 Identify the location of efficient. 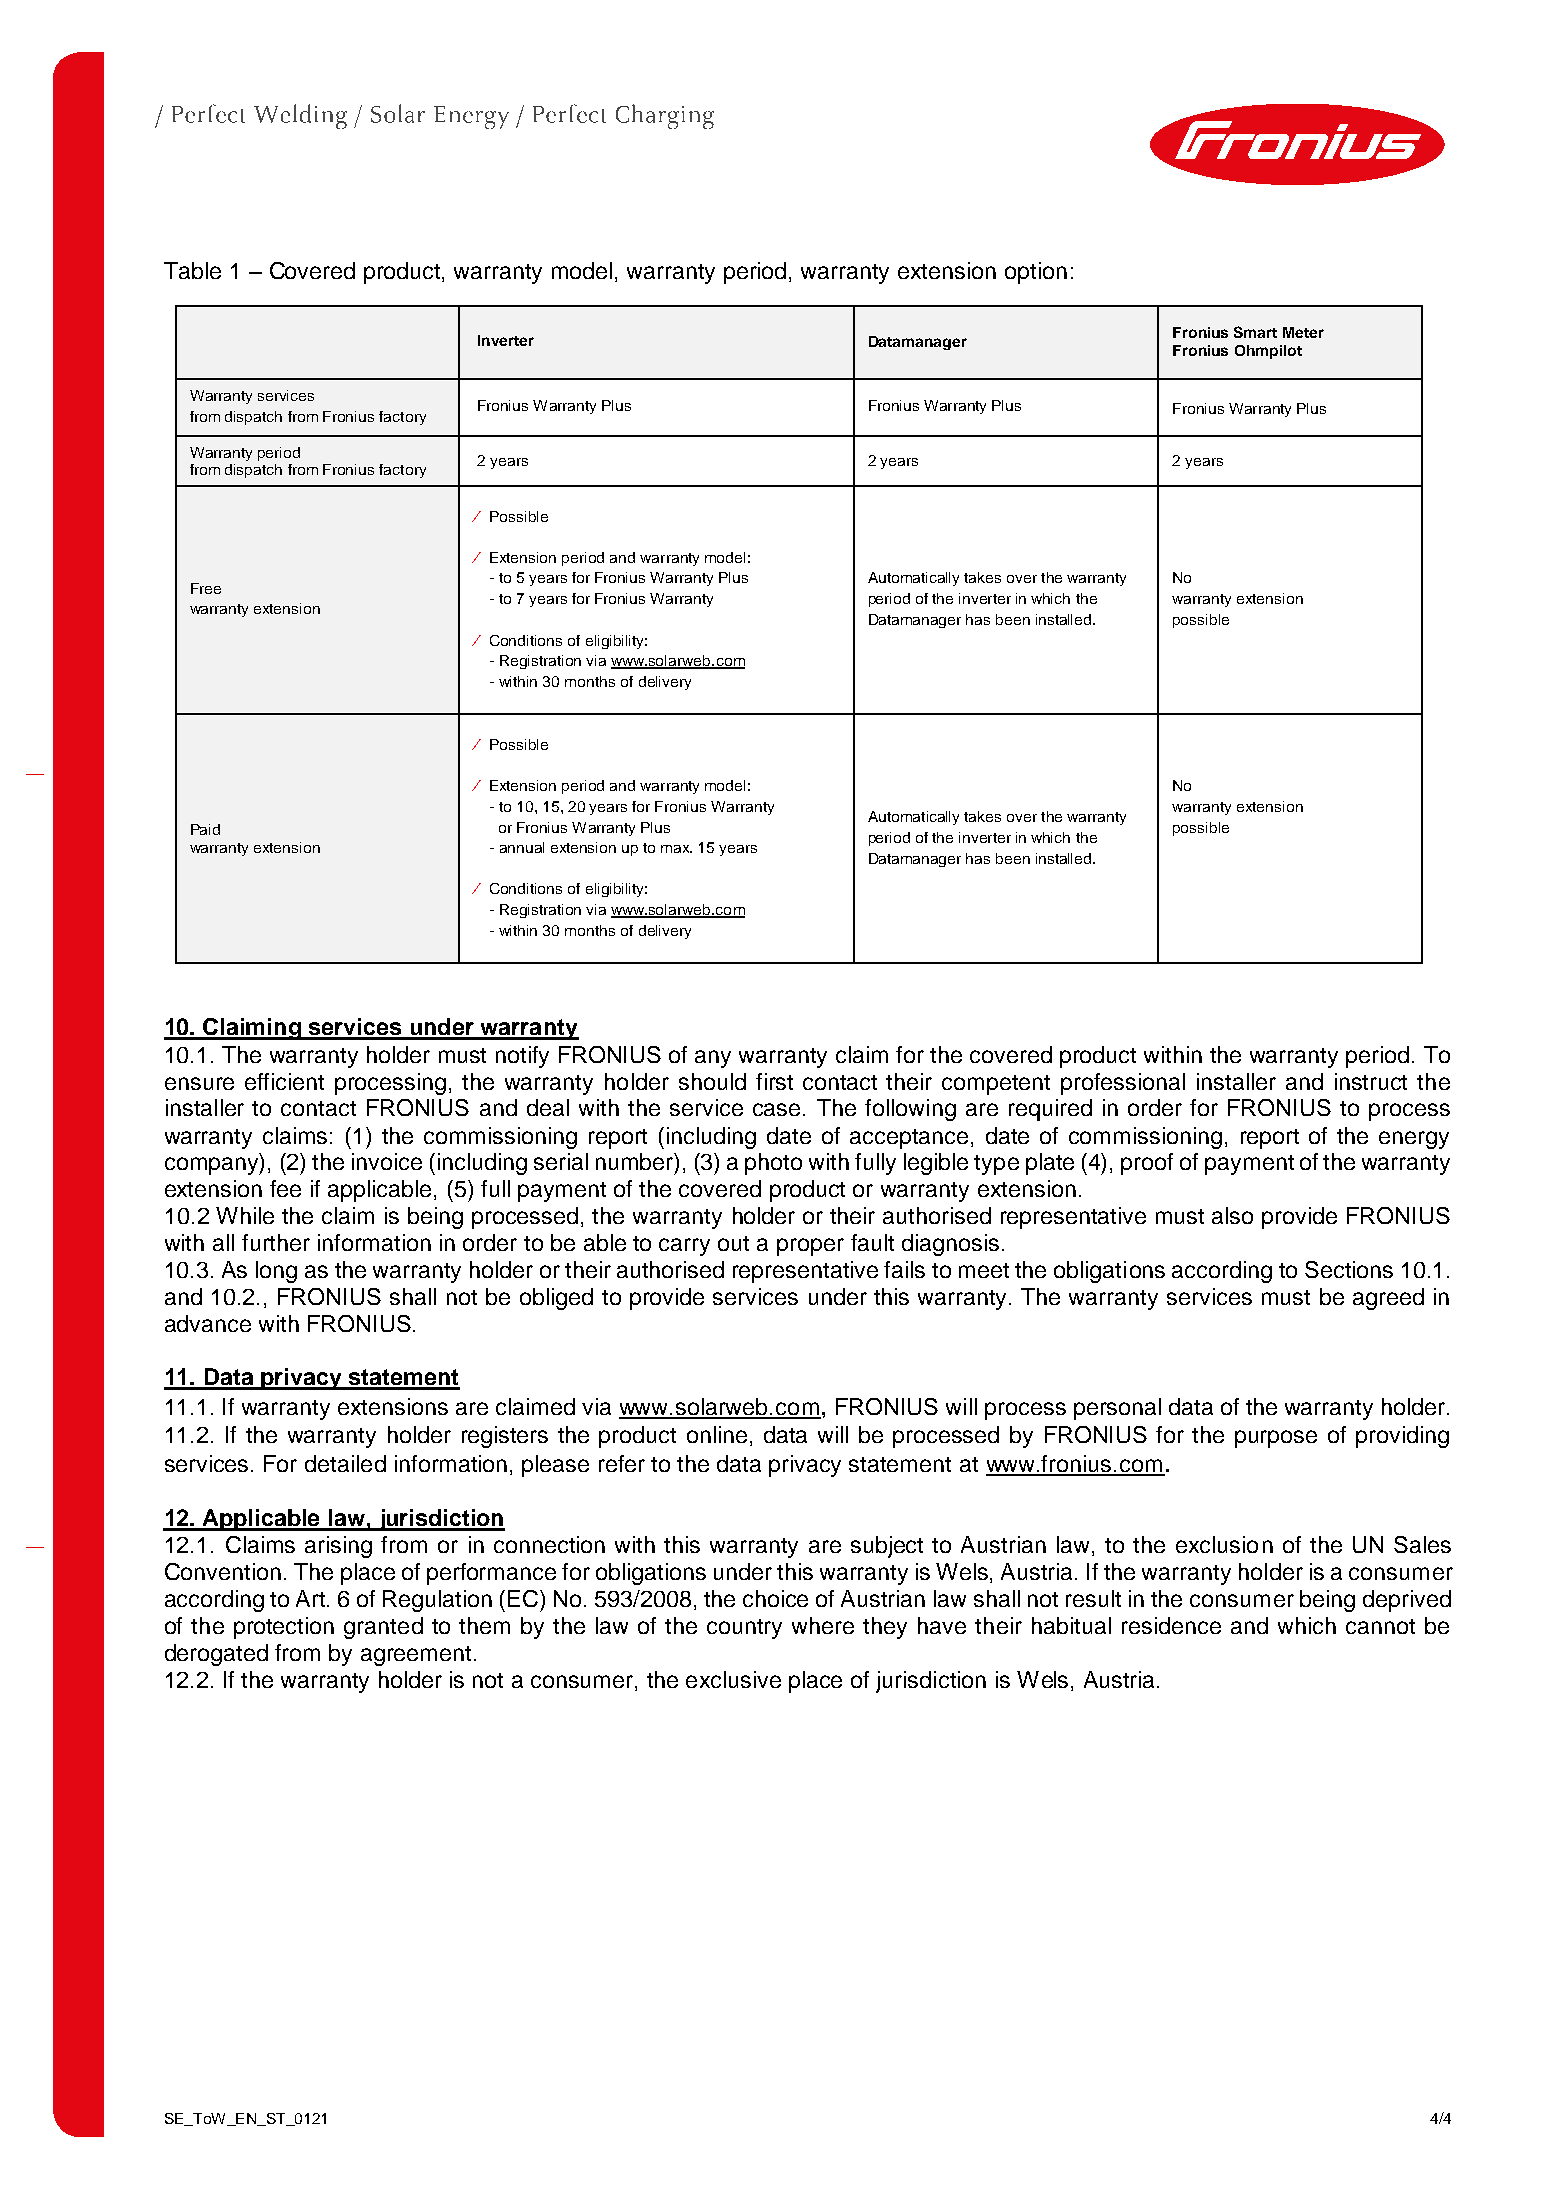
(284, 1081).
